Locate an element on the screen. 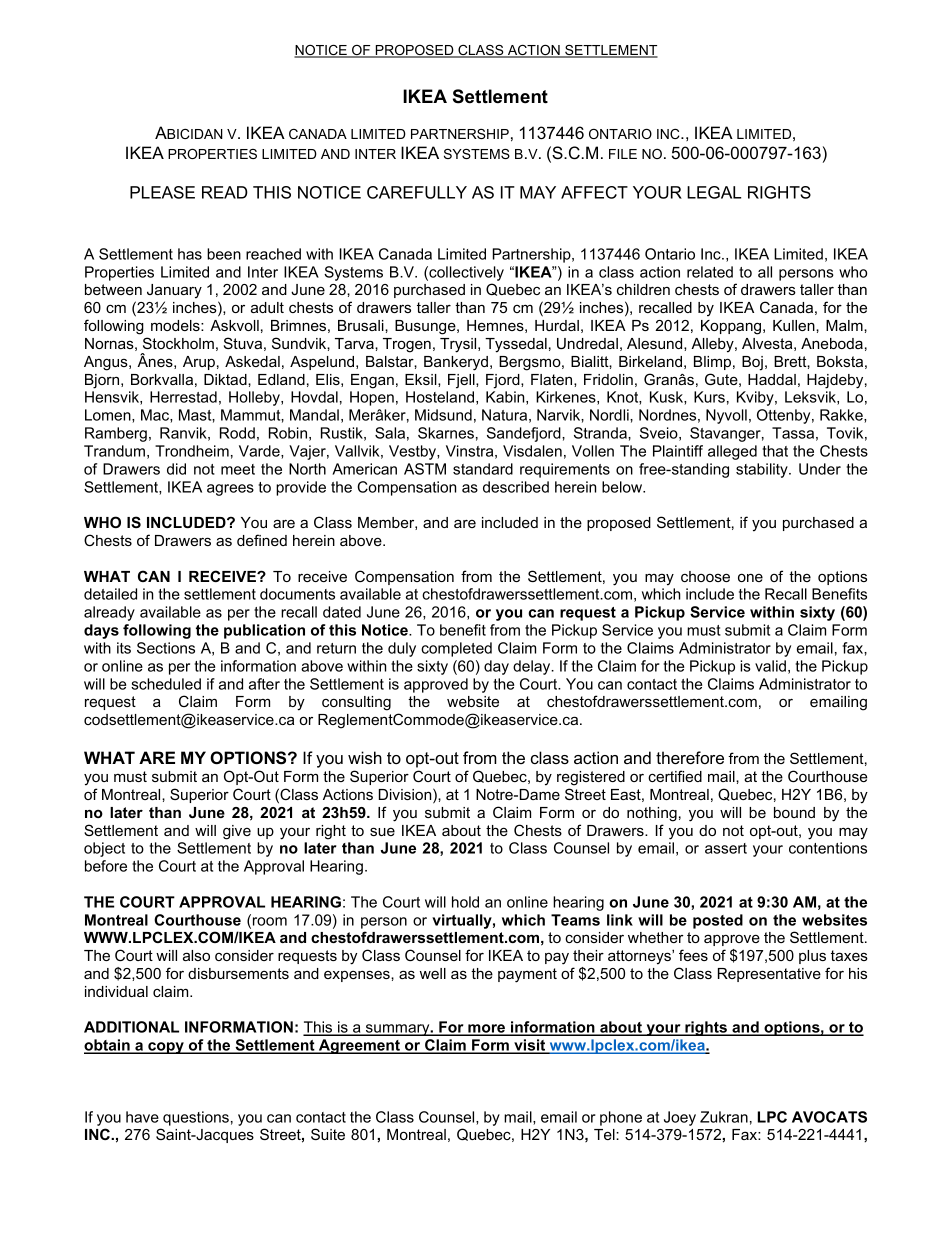 The image size is (952, 1233). assert is located at coordinates (726, 848).
